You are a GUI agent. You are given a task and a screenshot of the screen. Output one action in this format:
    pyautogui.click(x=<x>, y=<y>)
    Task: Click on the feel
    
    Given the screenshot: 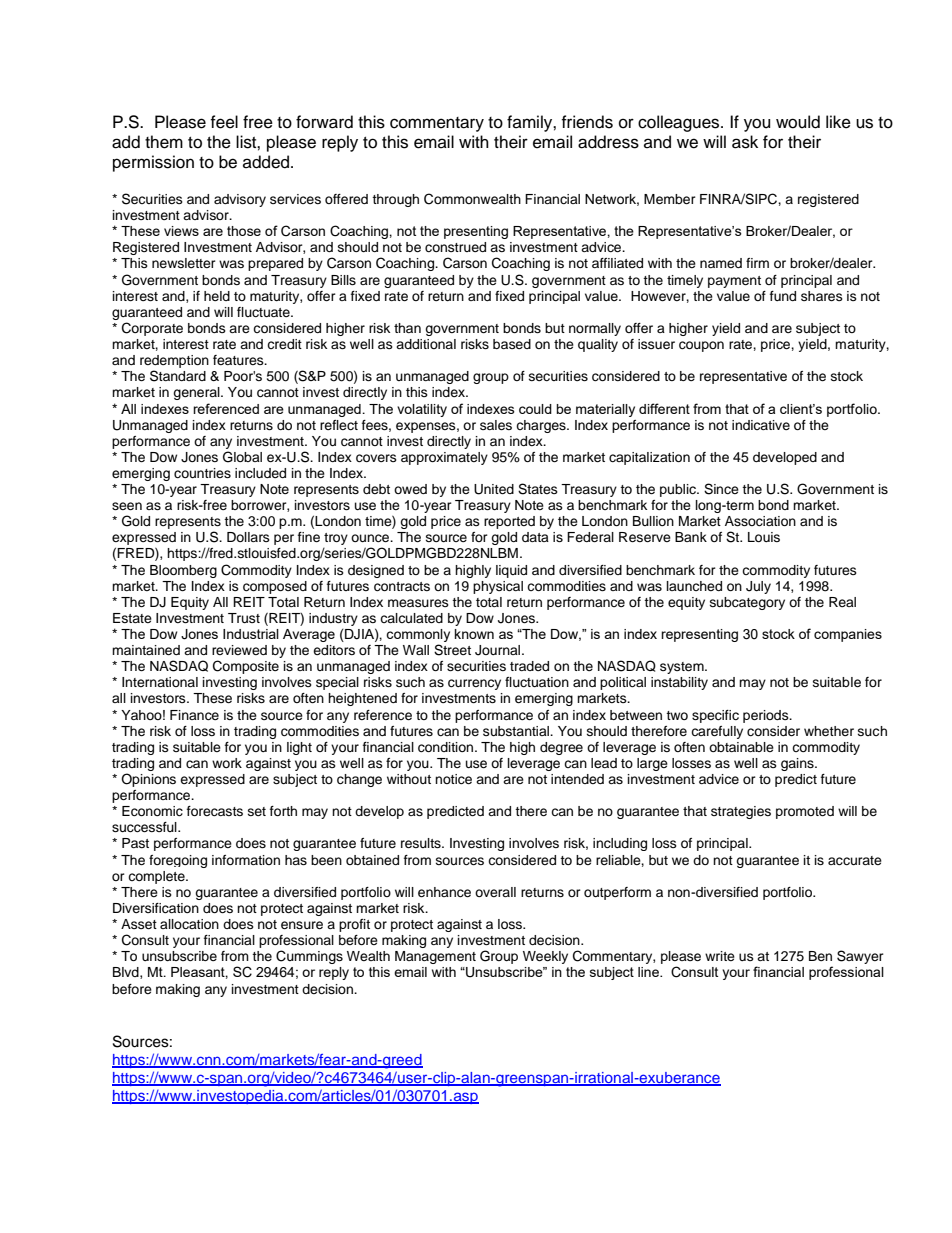 What is the action you would take?
    pyautogui.click(x=224, y=122)
